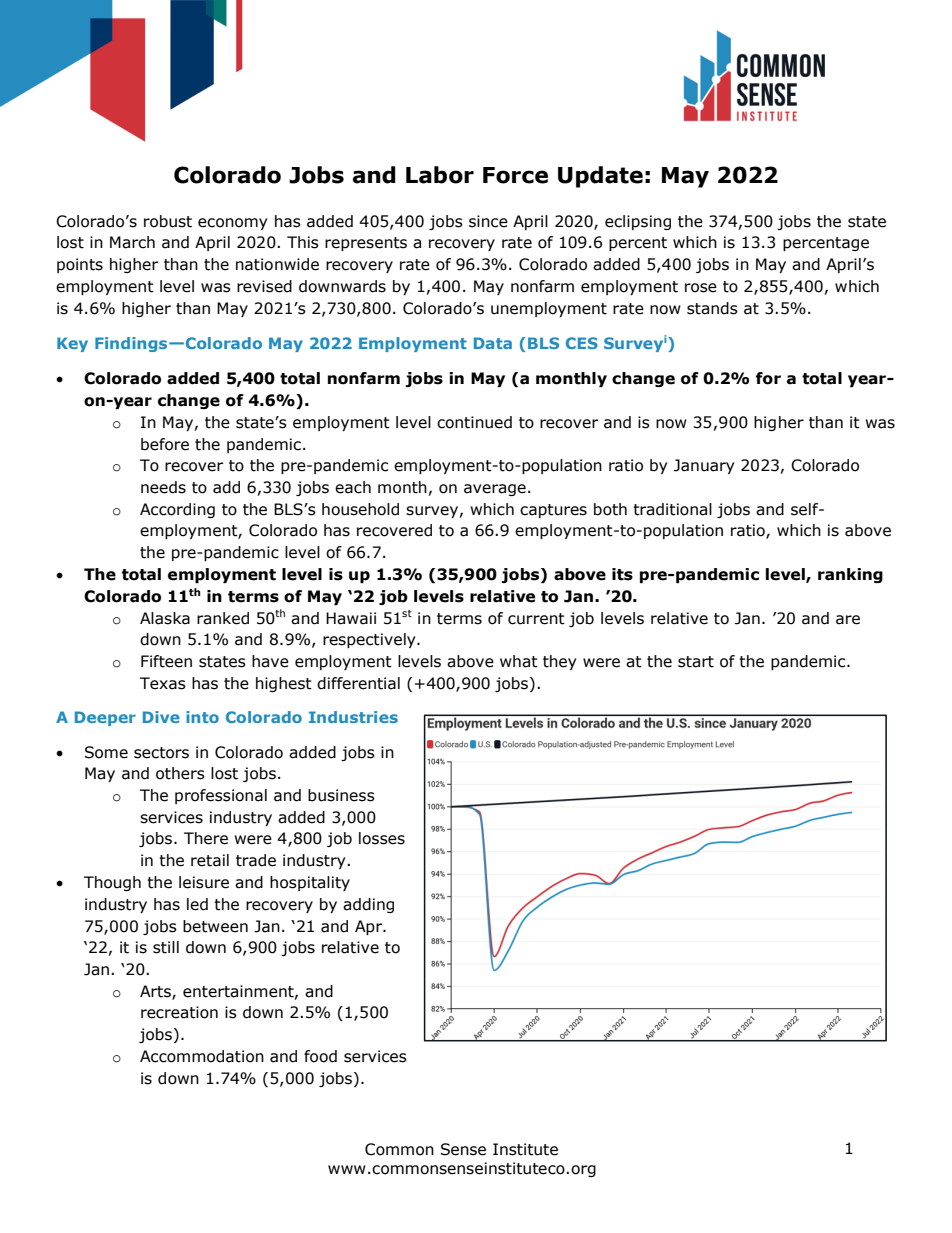 The image size is (952, 1233). I want to click on average, so click(495, 490).
